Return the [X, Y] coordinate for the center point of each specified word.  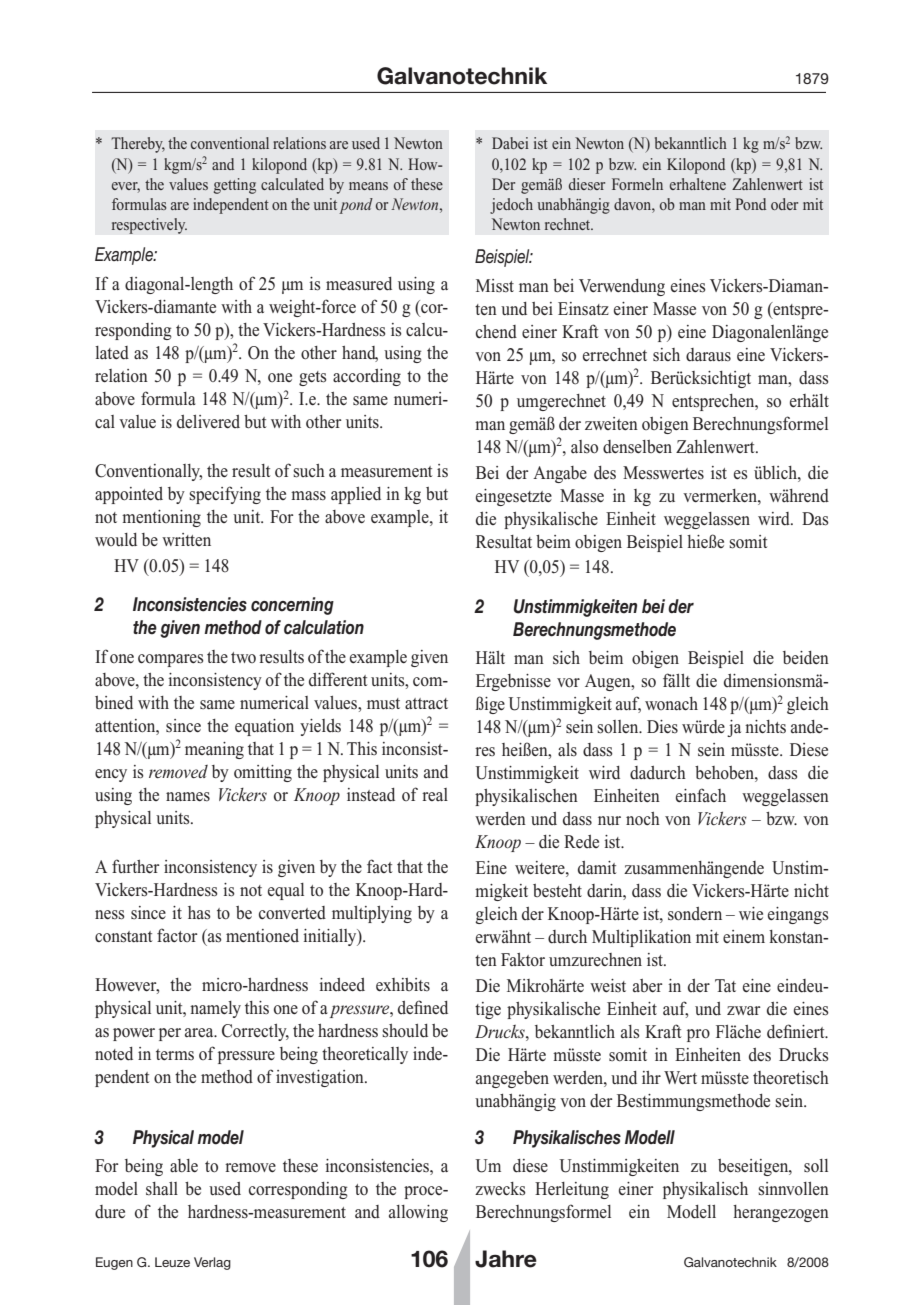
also [584, 447]
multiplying [372, 914]
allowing [418, 1213]
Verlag [212, 1263]
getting [235, 186]
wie [751, 913]
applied [356, 495]
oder [784, 204]
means [368, 186]
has [199, 913]
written [186, 539]
